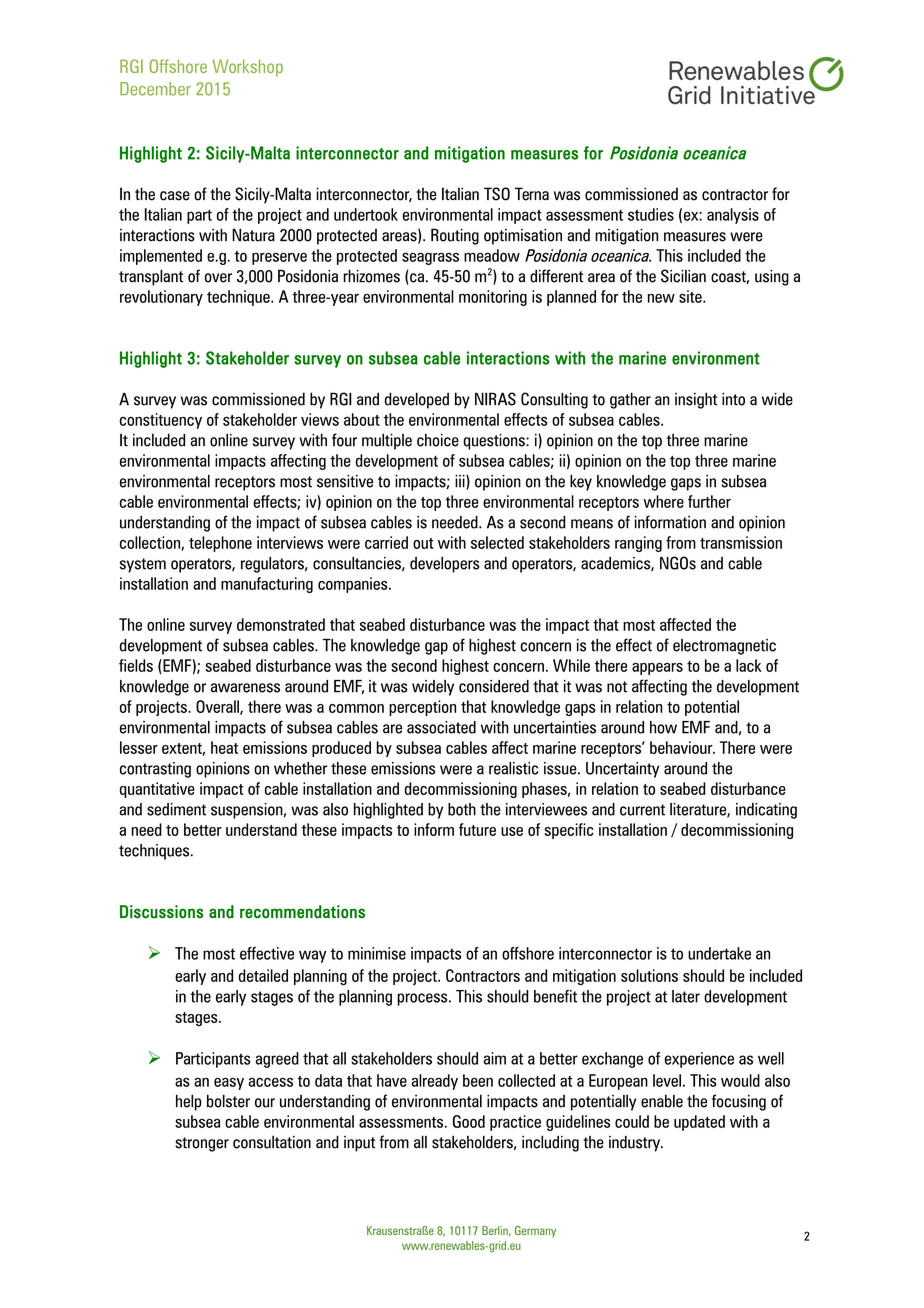 This image has height=1308, width=924. What do you see at coordinates (724, 647) in the image?
I see `electromagnetic` at bounding box center [724, 647].
